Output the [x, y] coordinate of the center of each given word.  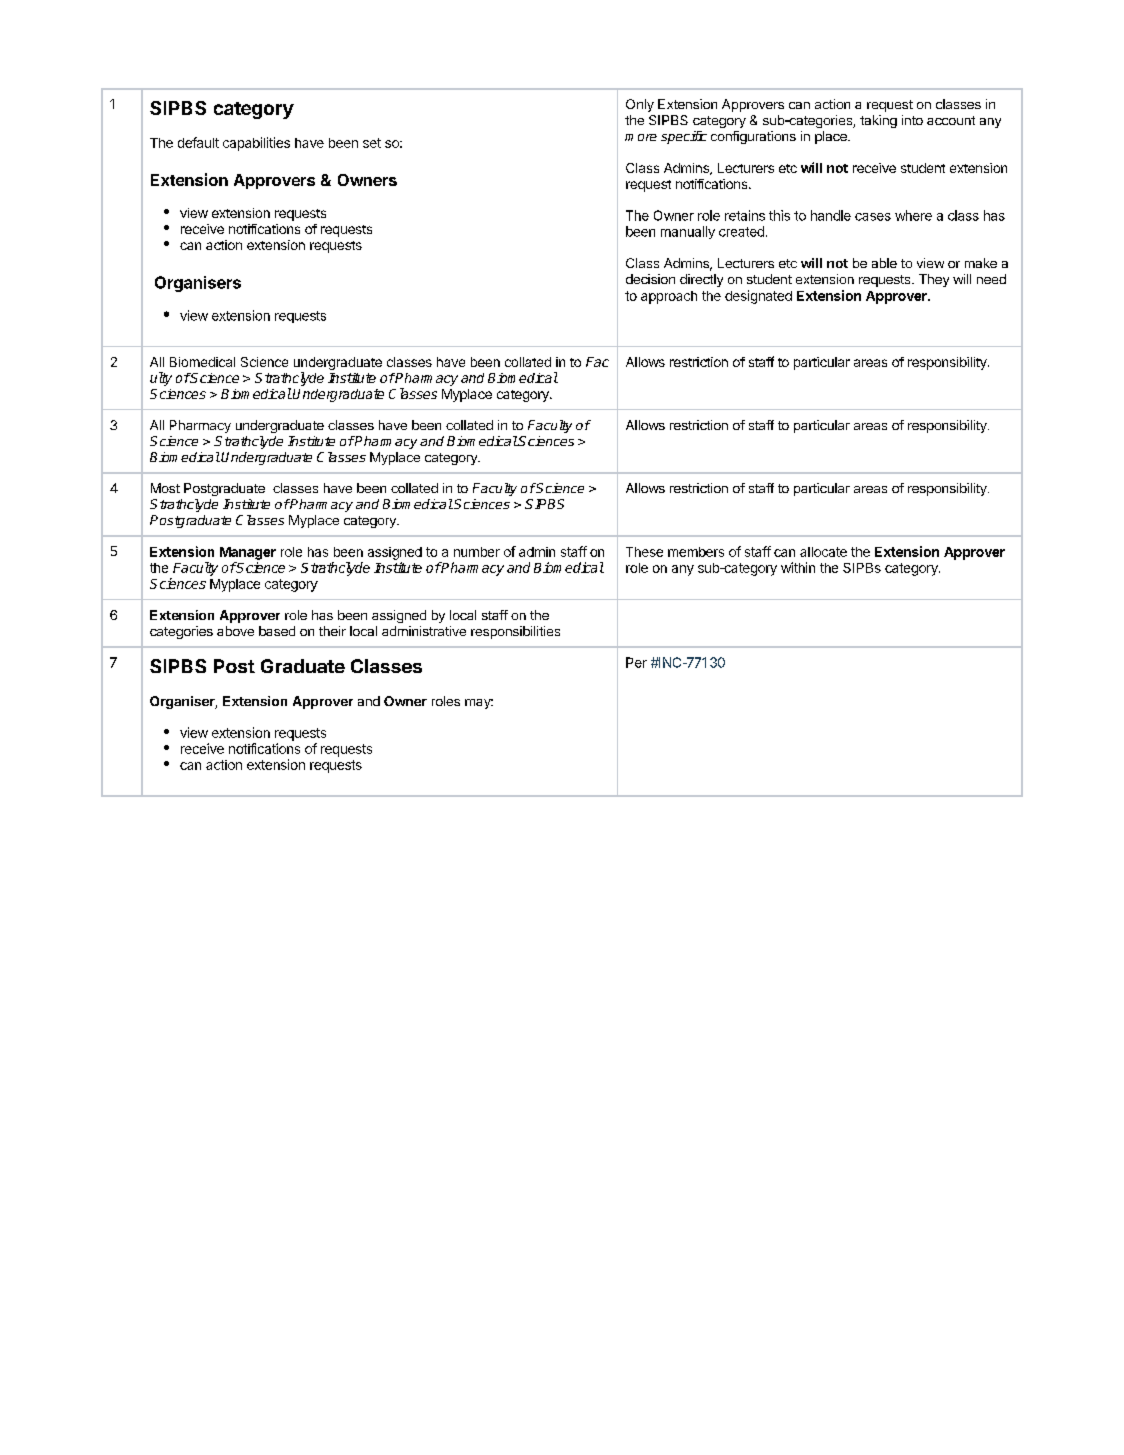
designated [758, 297]
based [277, 631]
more [641, 137]
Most [165, 488]
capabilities [256, 144]
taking [878, 121]
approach [669, 297]
